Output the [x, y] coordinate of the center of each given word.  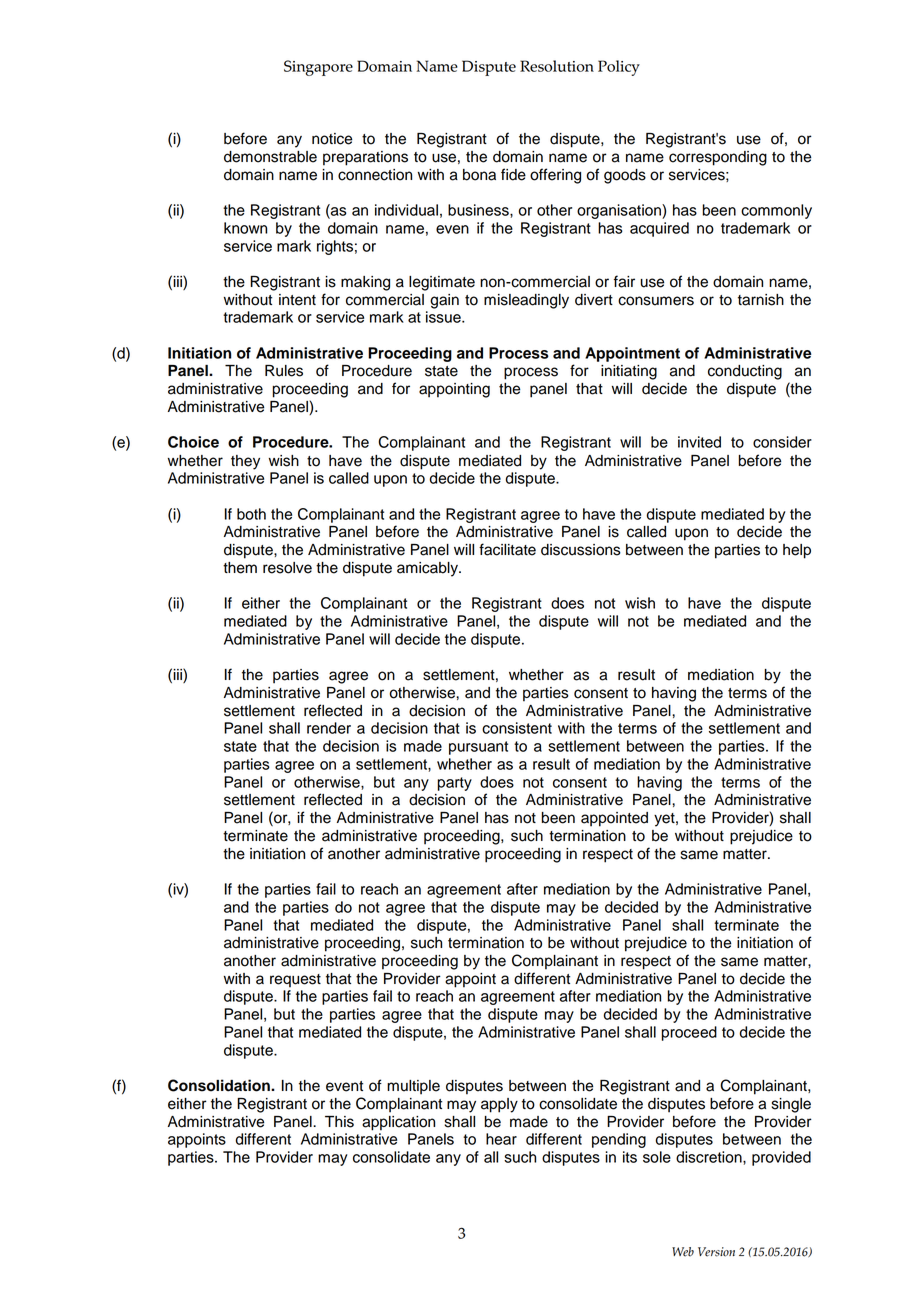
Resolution [557, 66]
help [797, 551]
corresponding [718, 158]
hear [501, 1139]
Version [716, 1252]
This [339, 1122]
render [329, 728]
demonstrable [270, 157]
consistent [517, 728]
